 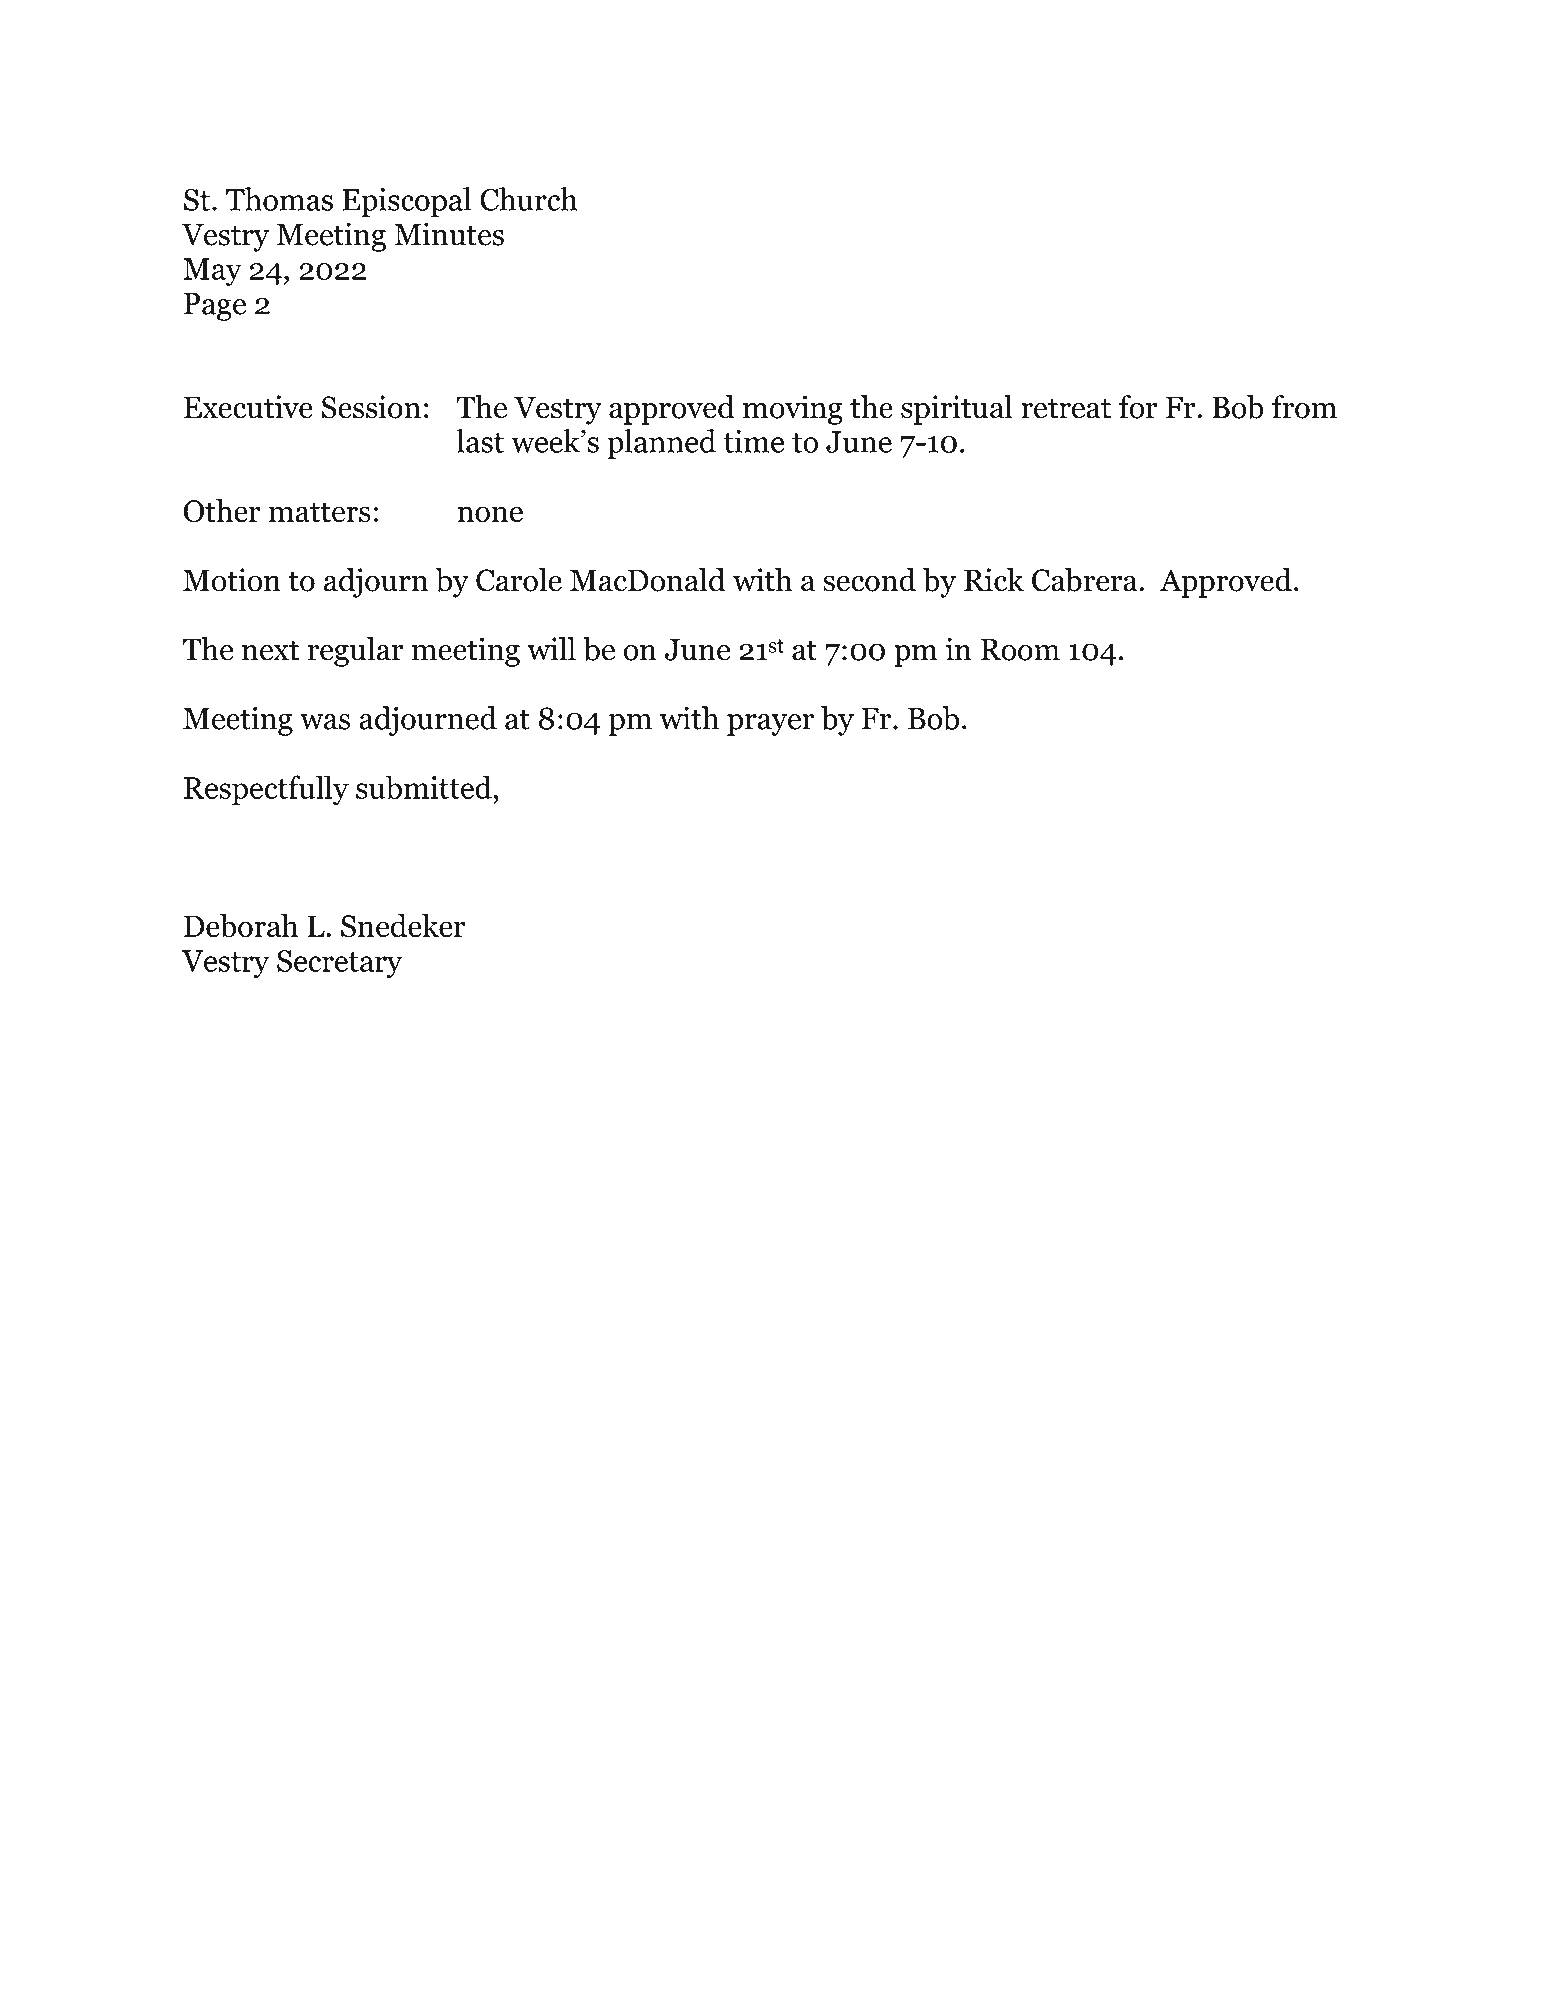 What do you see at coordinates (1138, 407) in the page?
I see `for` at bounding box center [1138, 407].
